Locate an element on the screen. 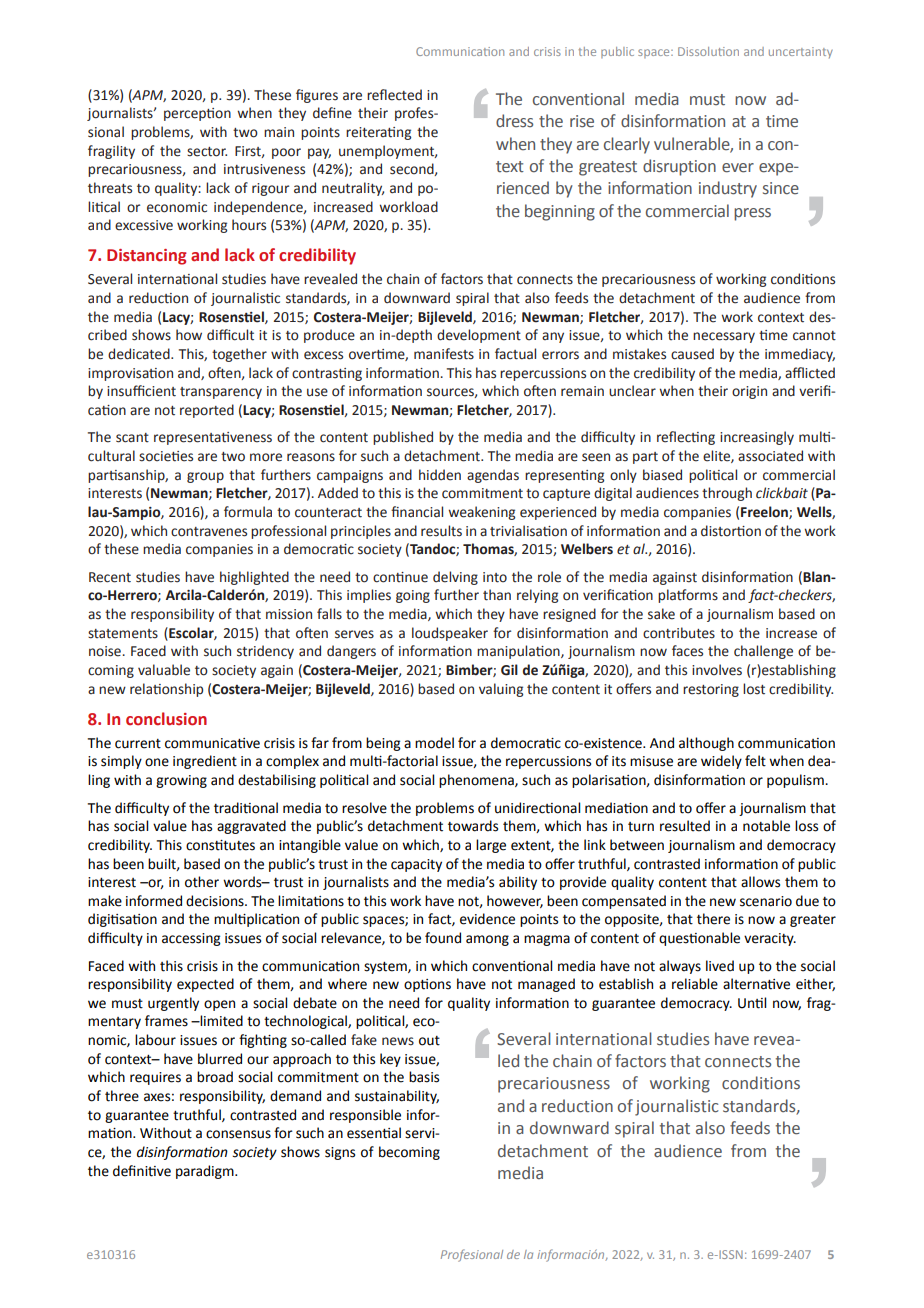  widely is located at coordinates (721, 762).
